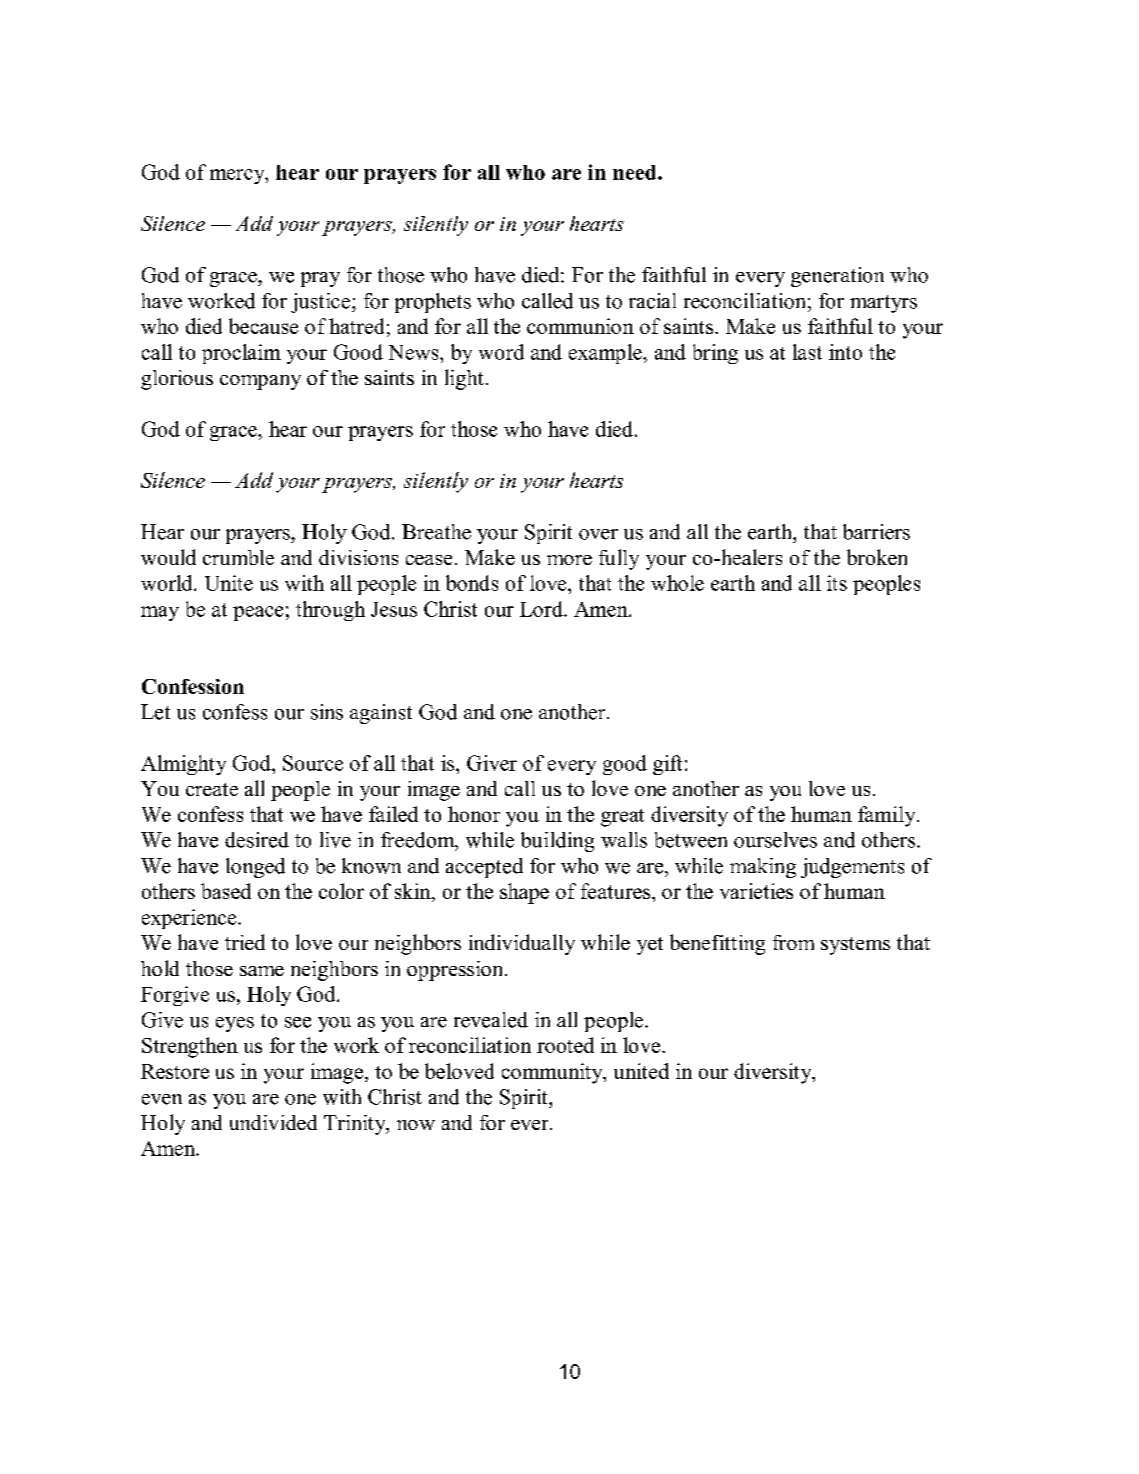 The width and height of the document is (1139, 1474). I want to click on community, so click(553, 1073).
